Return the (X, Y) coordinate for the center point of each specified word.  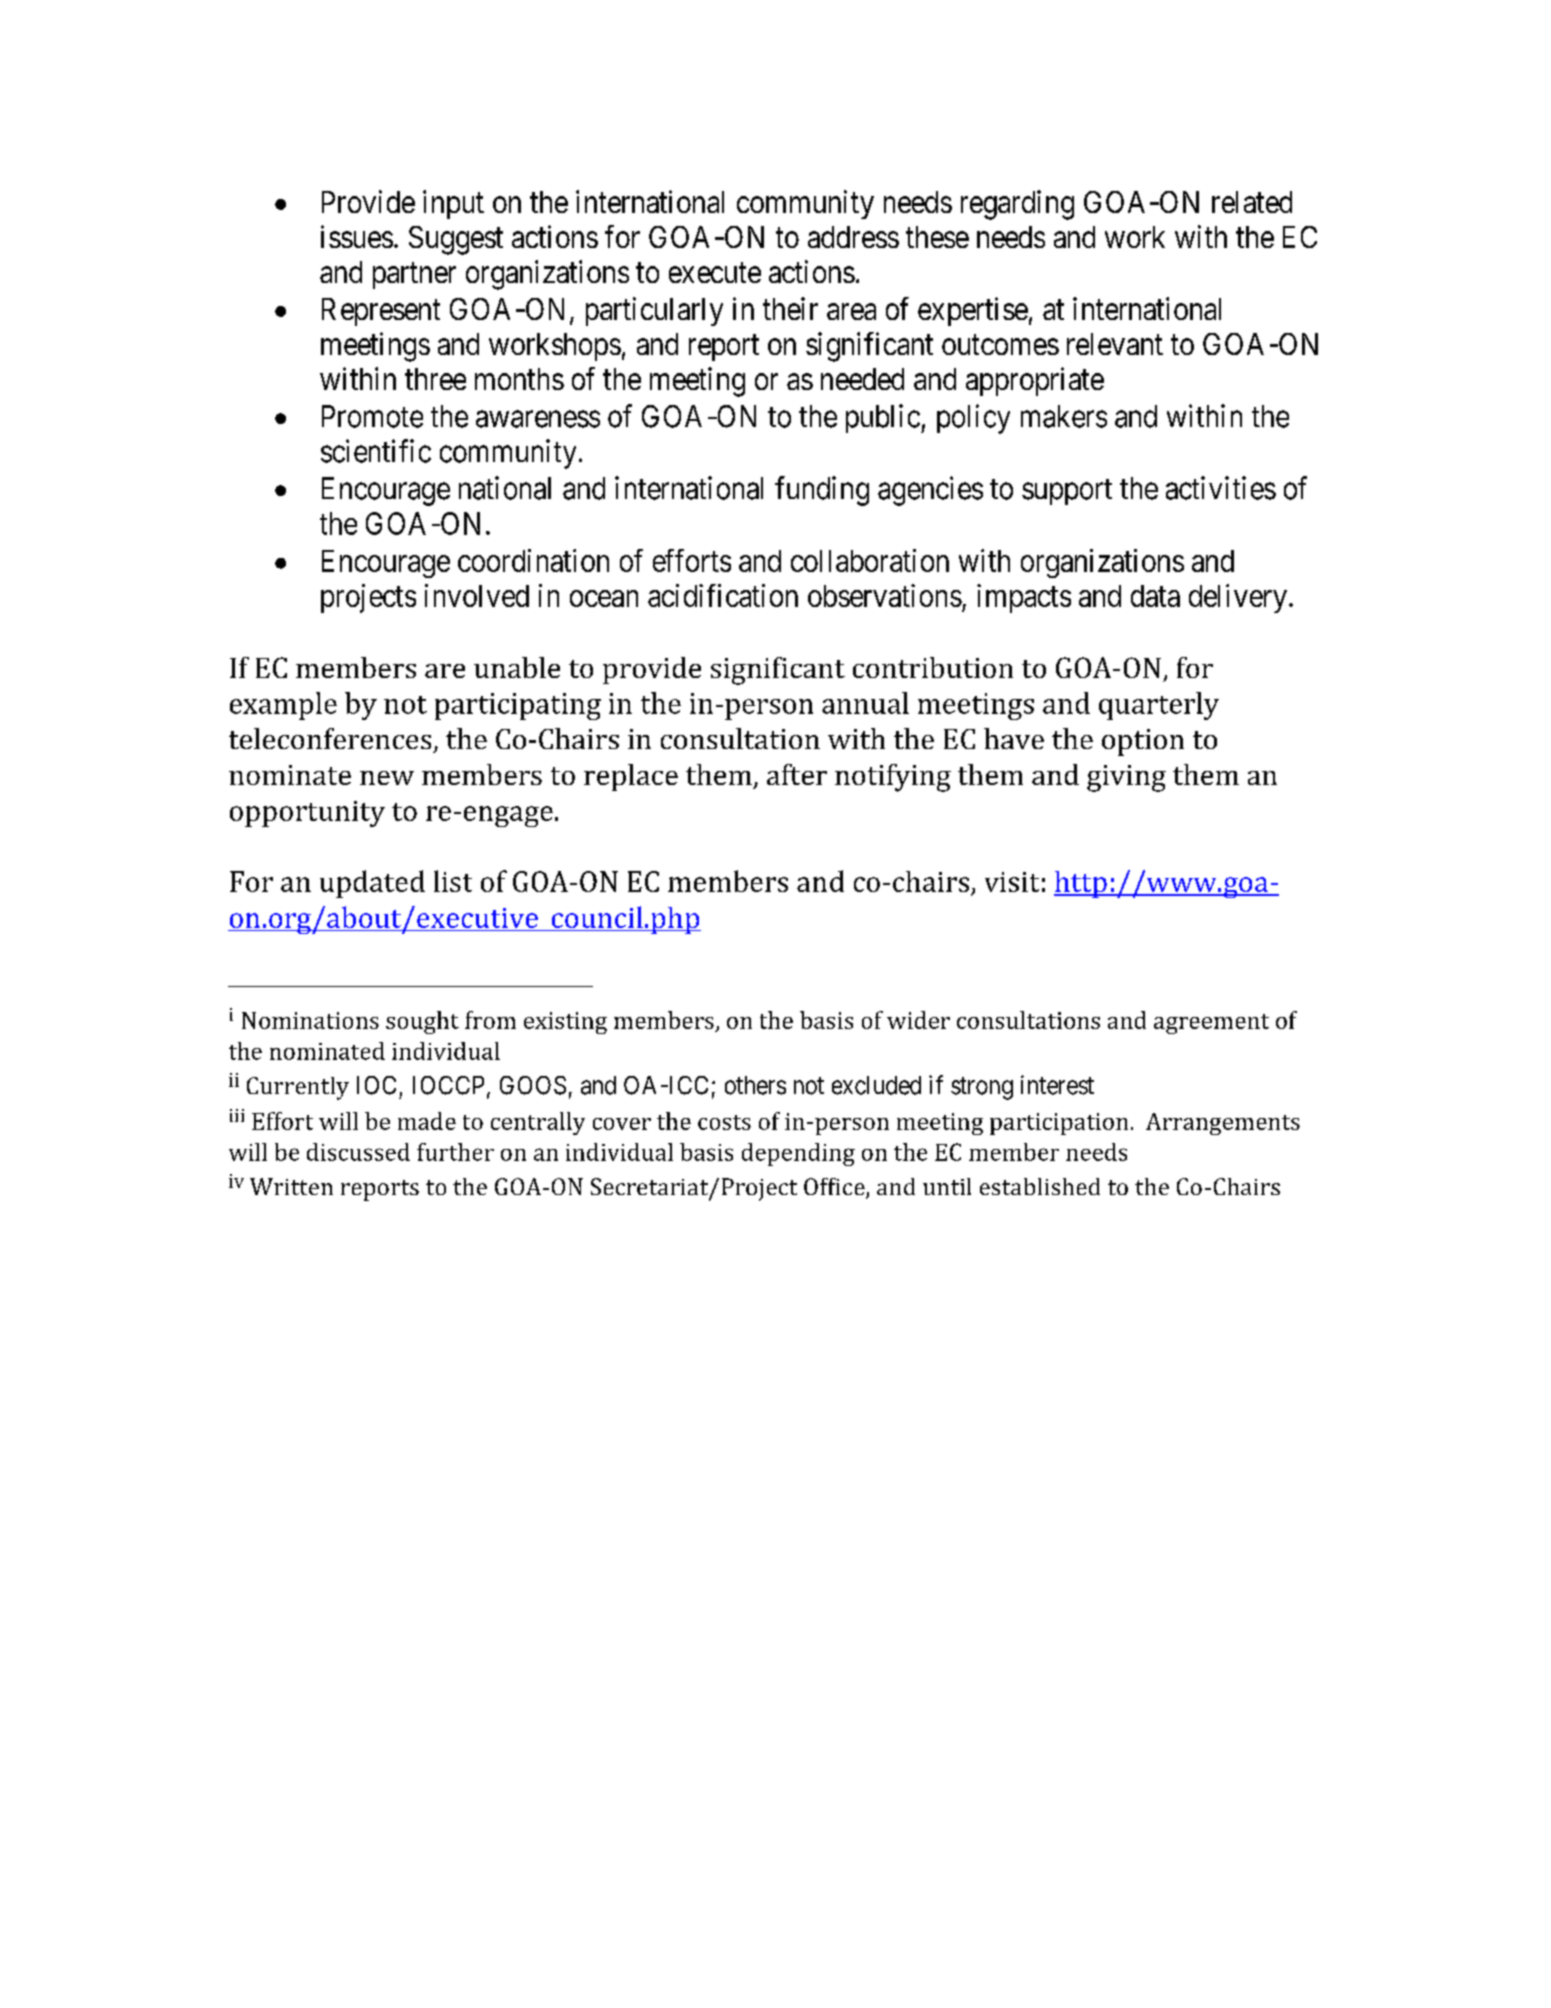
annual (865, 703)
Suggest (456, 240)
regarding (1017, 205)
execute (715, 273)
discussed (358, 1152)
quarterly (1159, 706)
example (283, 706)
